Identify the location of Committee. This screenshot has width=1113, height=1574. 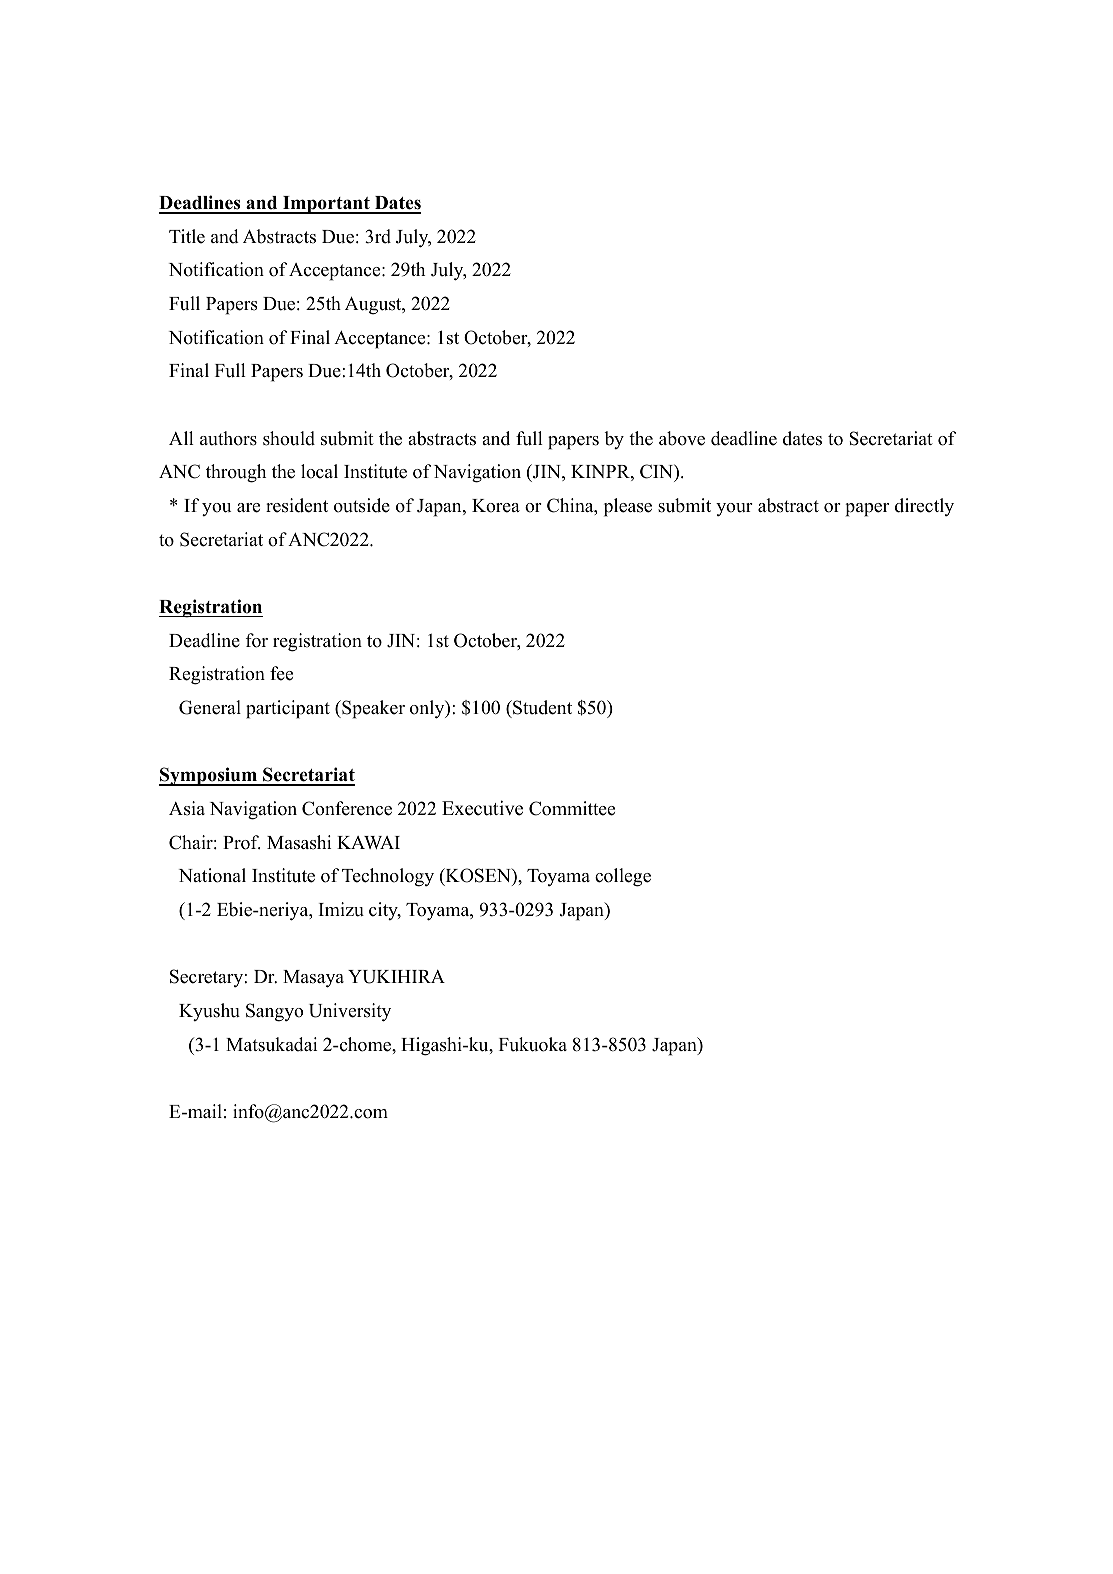
(572, 808).
